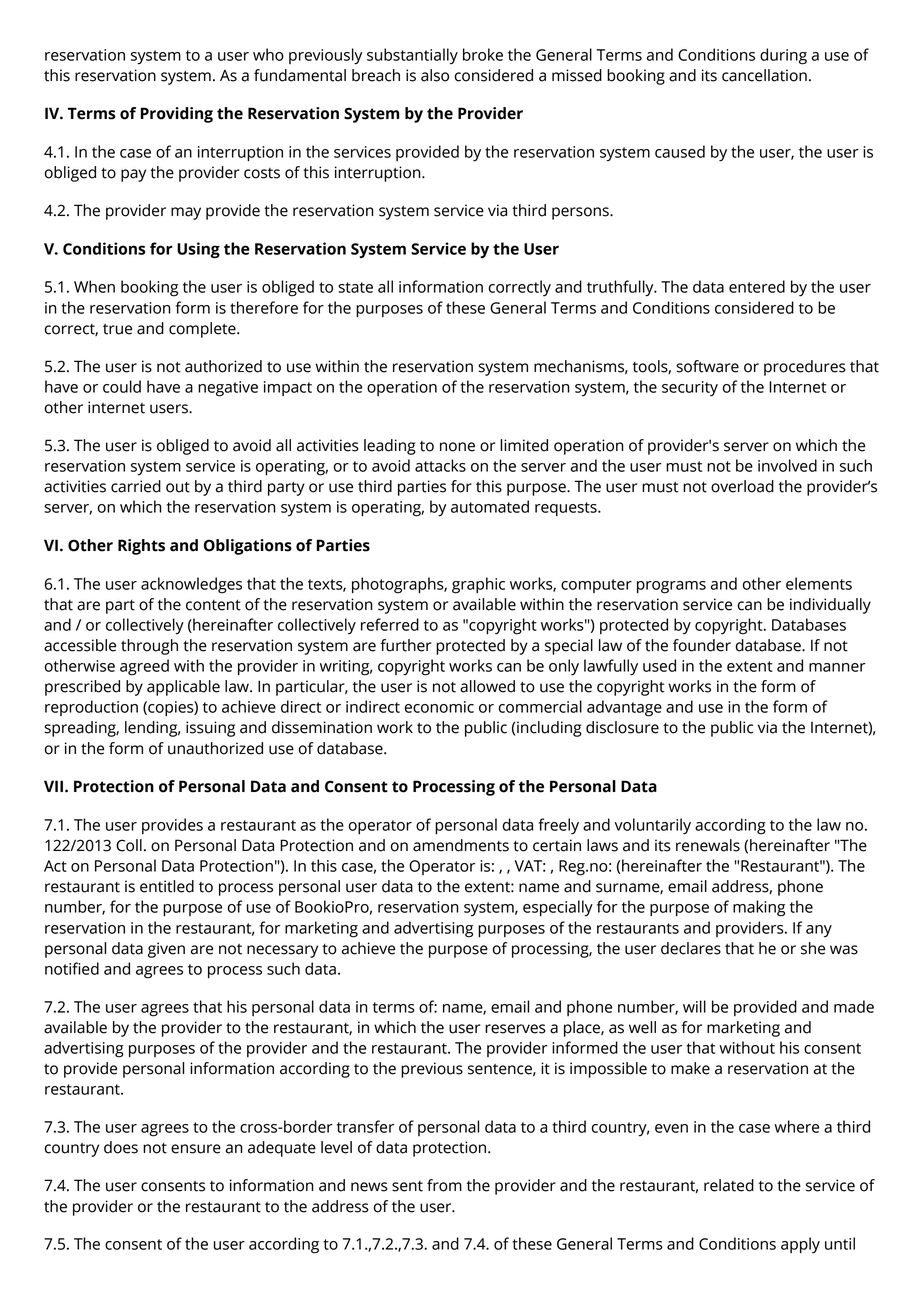 This screenshot has height=1308, width=924. What do you see at coordinates (444, 1185) in the screenshot?
I see `from` at bounding box center [444, 1185].
